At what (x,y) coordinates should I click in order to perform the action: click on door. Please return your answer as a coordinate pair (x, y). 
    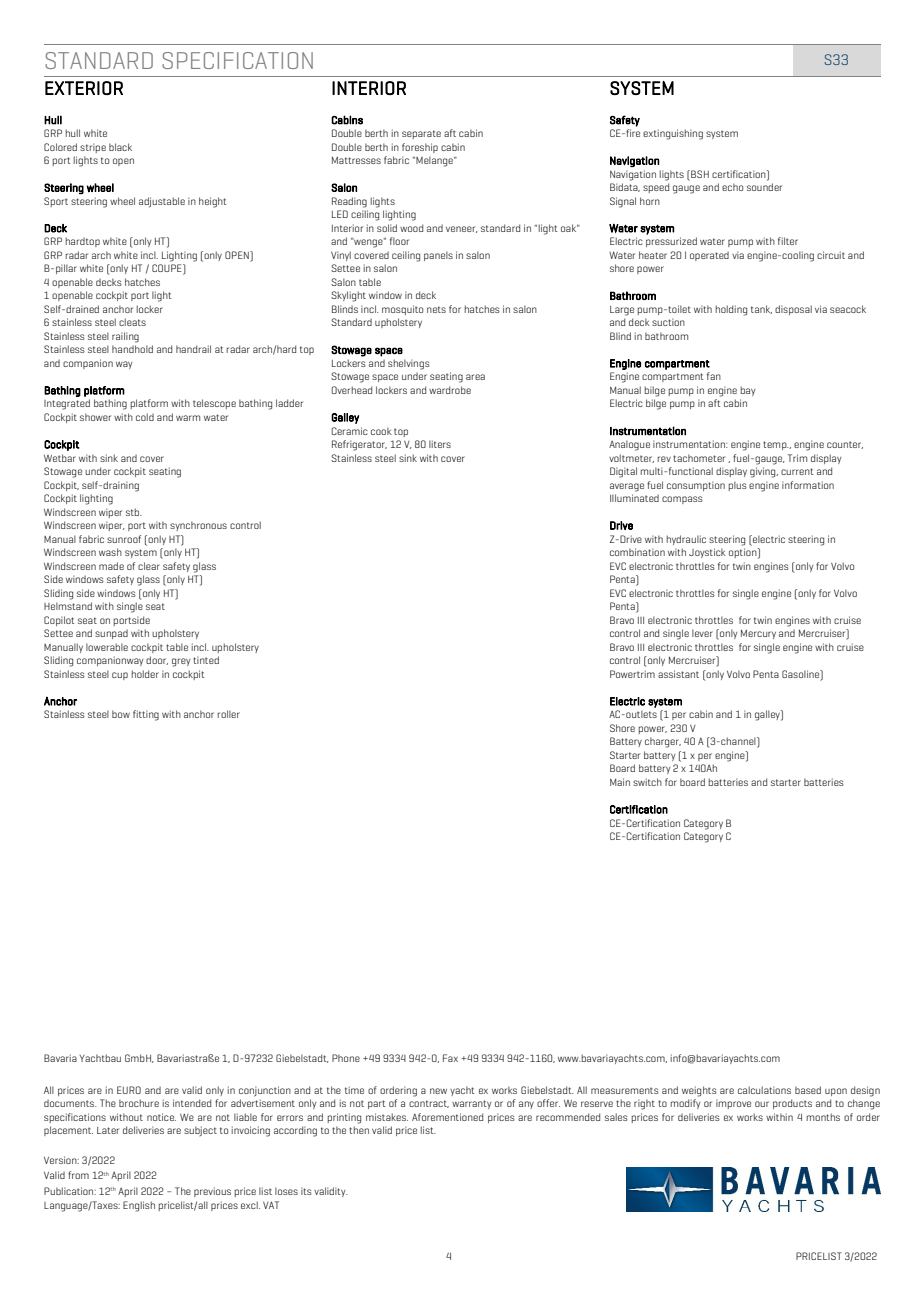
    Looking at the image, I should click on (157, 660).
